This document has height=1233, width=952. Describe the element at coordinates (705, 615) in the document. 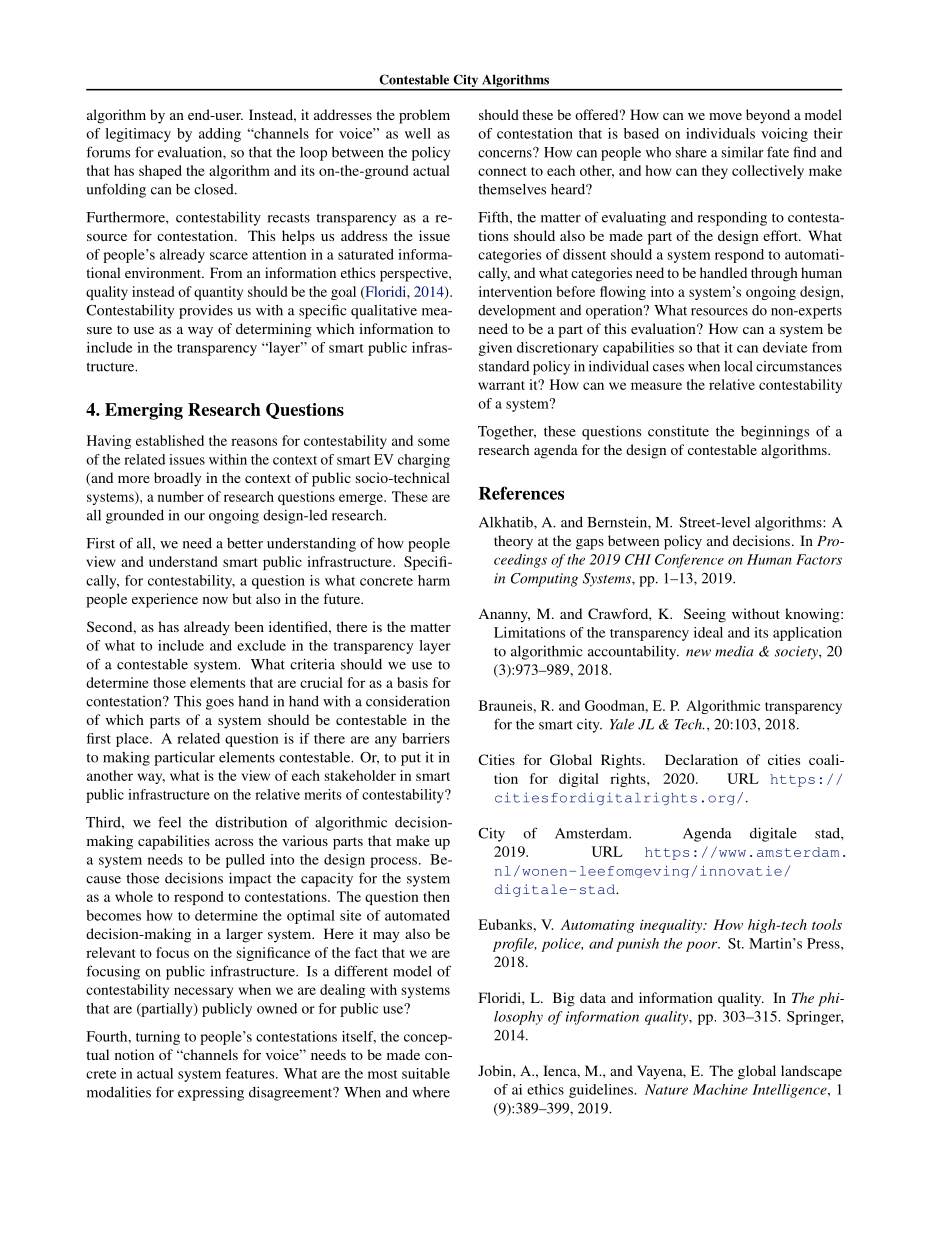

I see `Seeing` at that location.
